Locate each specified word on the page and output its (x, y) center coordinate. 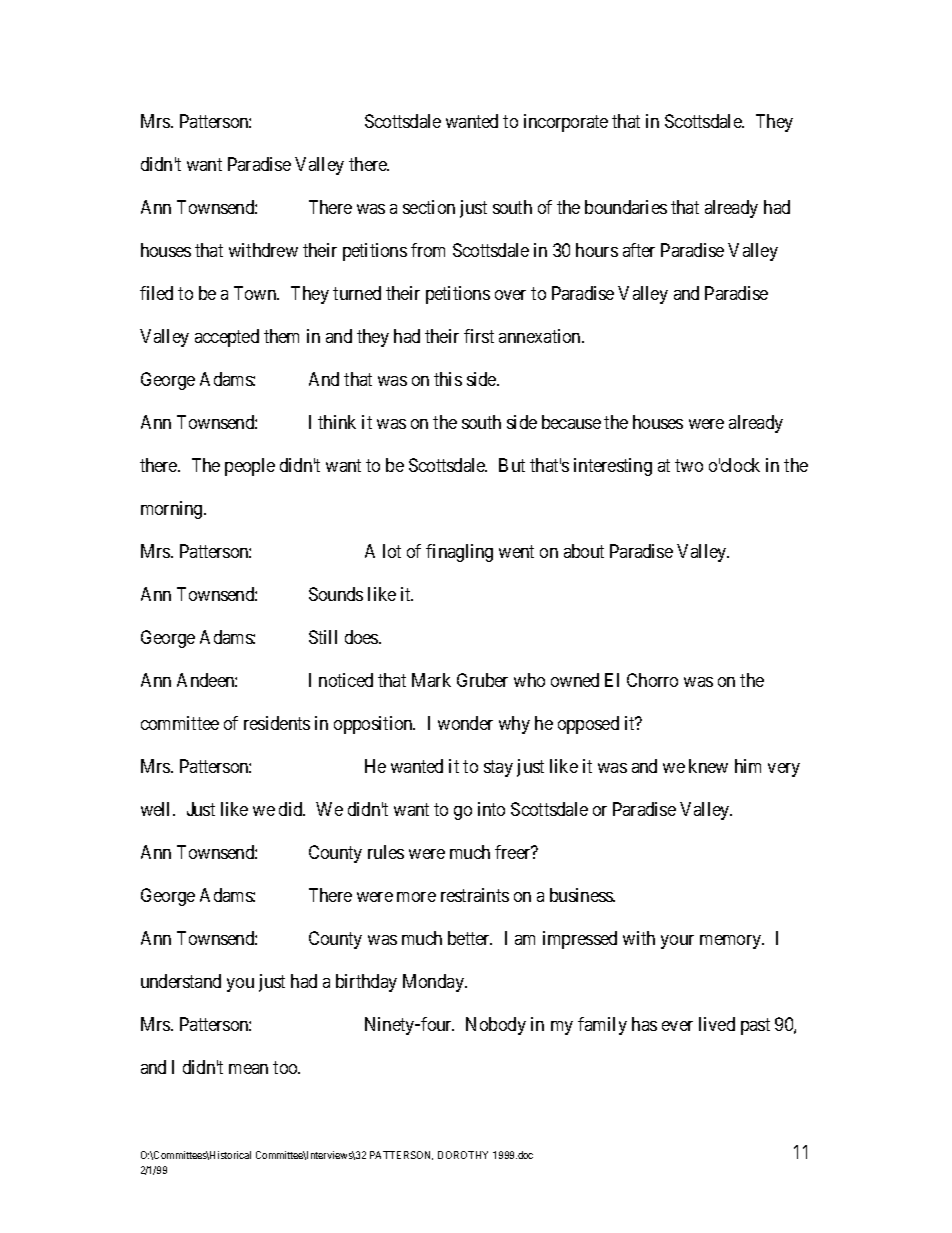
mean (248, 1069)
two (689, 465)
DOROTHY (463, 1155)
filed (156, 293)
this (448, 379)
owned (575, 680)
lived (717, 1024)
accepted (227, 338)
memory (732, 942)
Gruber (482, 680)
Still (323, 637)
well (157, 809)
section (429, 207)
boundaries (626, 207)
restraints (475, 895)
